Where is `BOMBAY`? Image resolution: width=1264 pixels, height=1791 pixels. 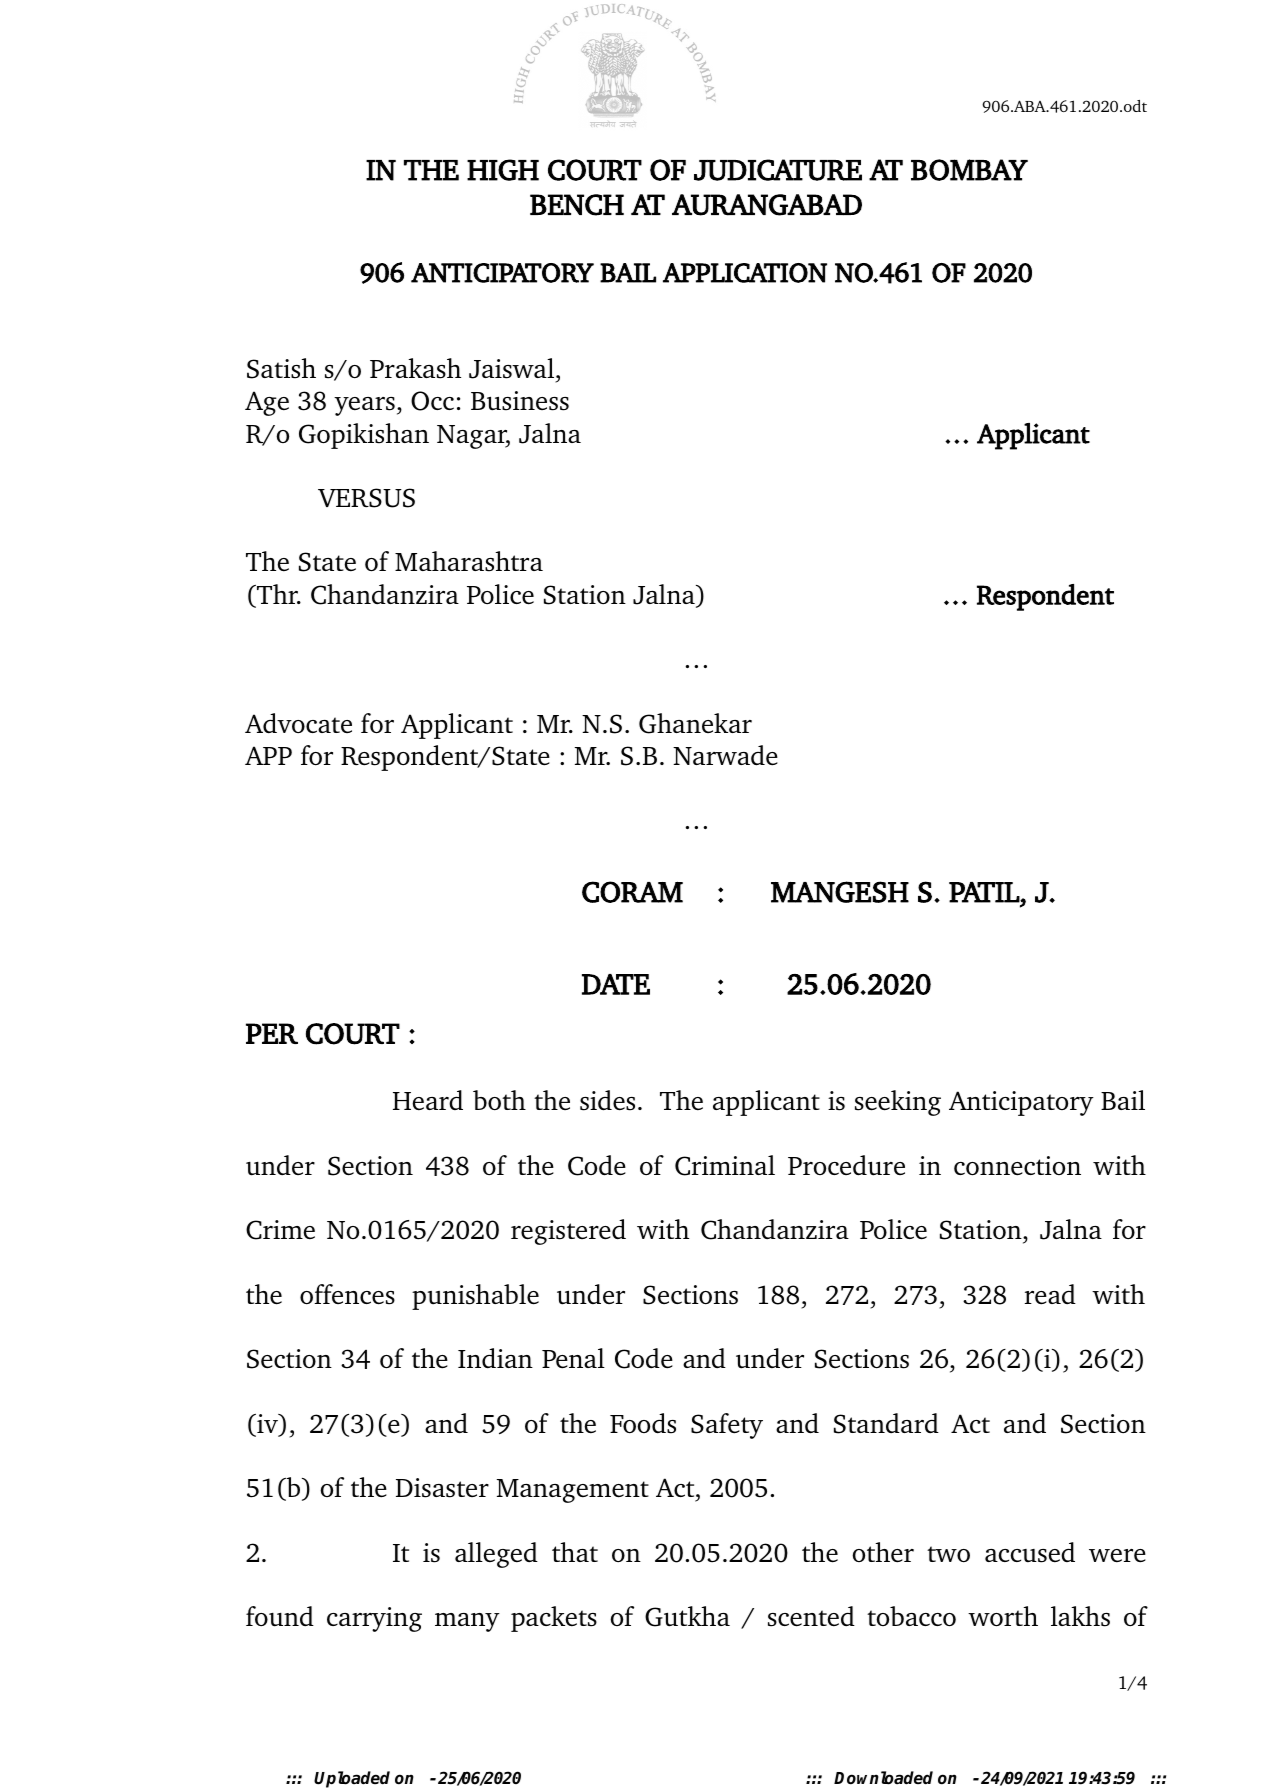
BOMBAY is located at coordinates (969, 170).
